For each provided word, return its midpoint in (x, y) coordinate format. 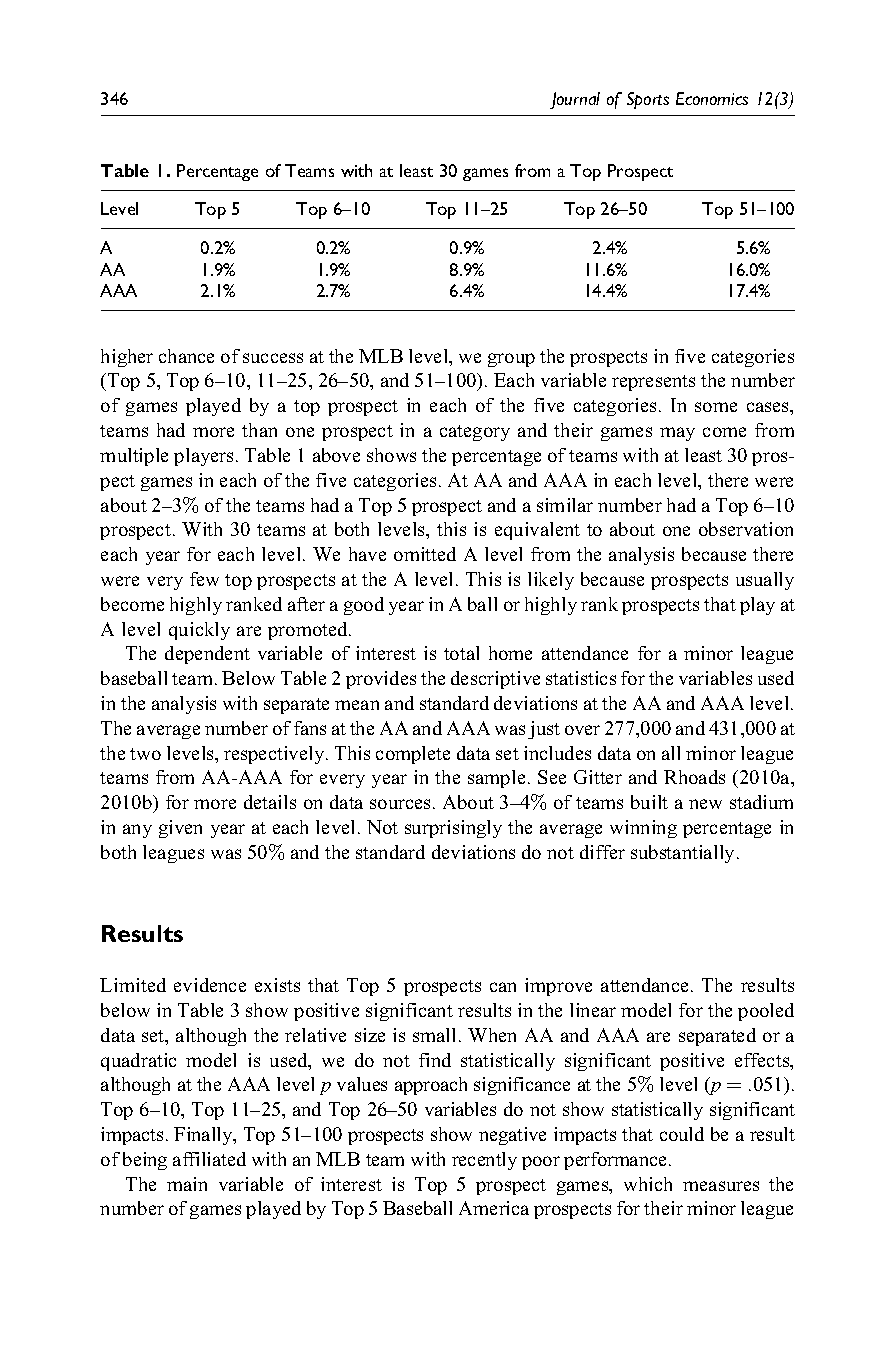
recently (484, 1161)
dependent (207, 655)
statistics (581, 678)
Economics (712, 98)
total (461, 653)
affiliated (209, 1159)
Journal (575, 100)
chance (186, 356)
